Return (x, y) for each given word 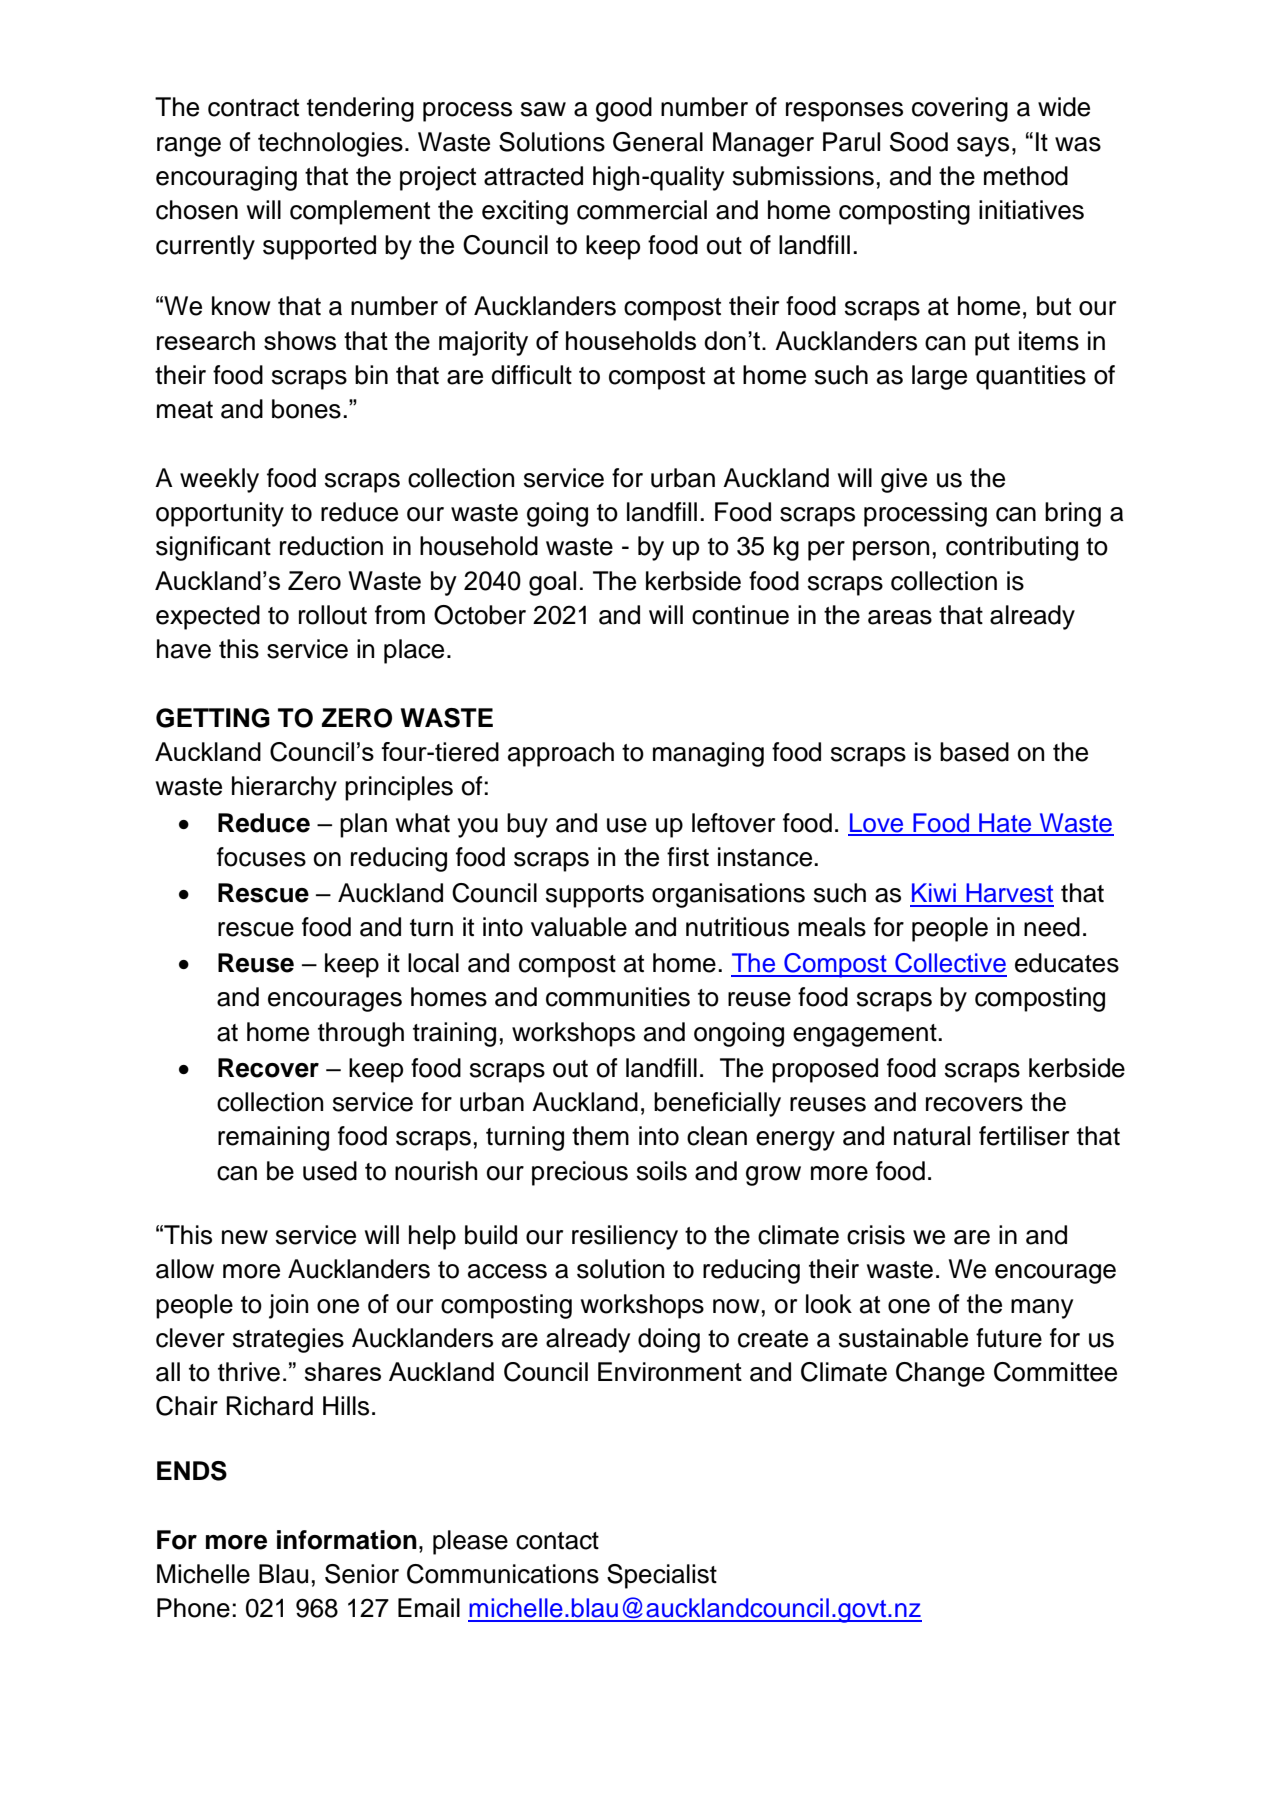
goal (552, 583)
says (983, 147)
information (347, 1540)
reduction (331, 546)
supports (595, 896)
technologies (330, 144)
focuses (261, 857)
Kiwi (934, 892)
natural (932, 1136)
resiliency (625, 1237)
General (658, 142)
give (904, 480)
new (245, 1237)
